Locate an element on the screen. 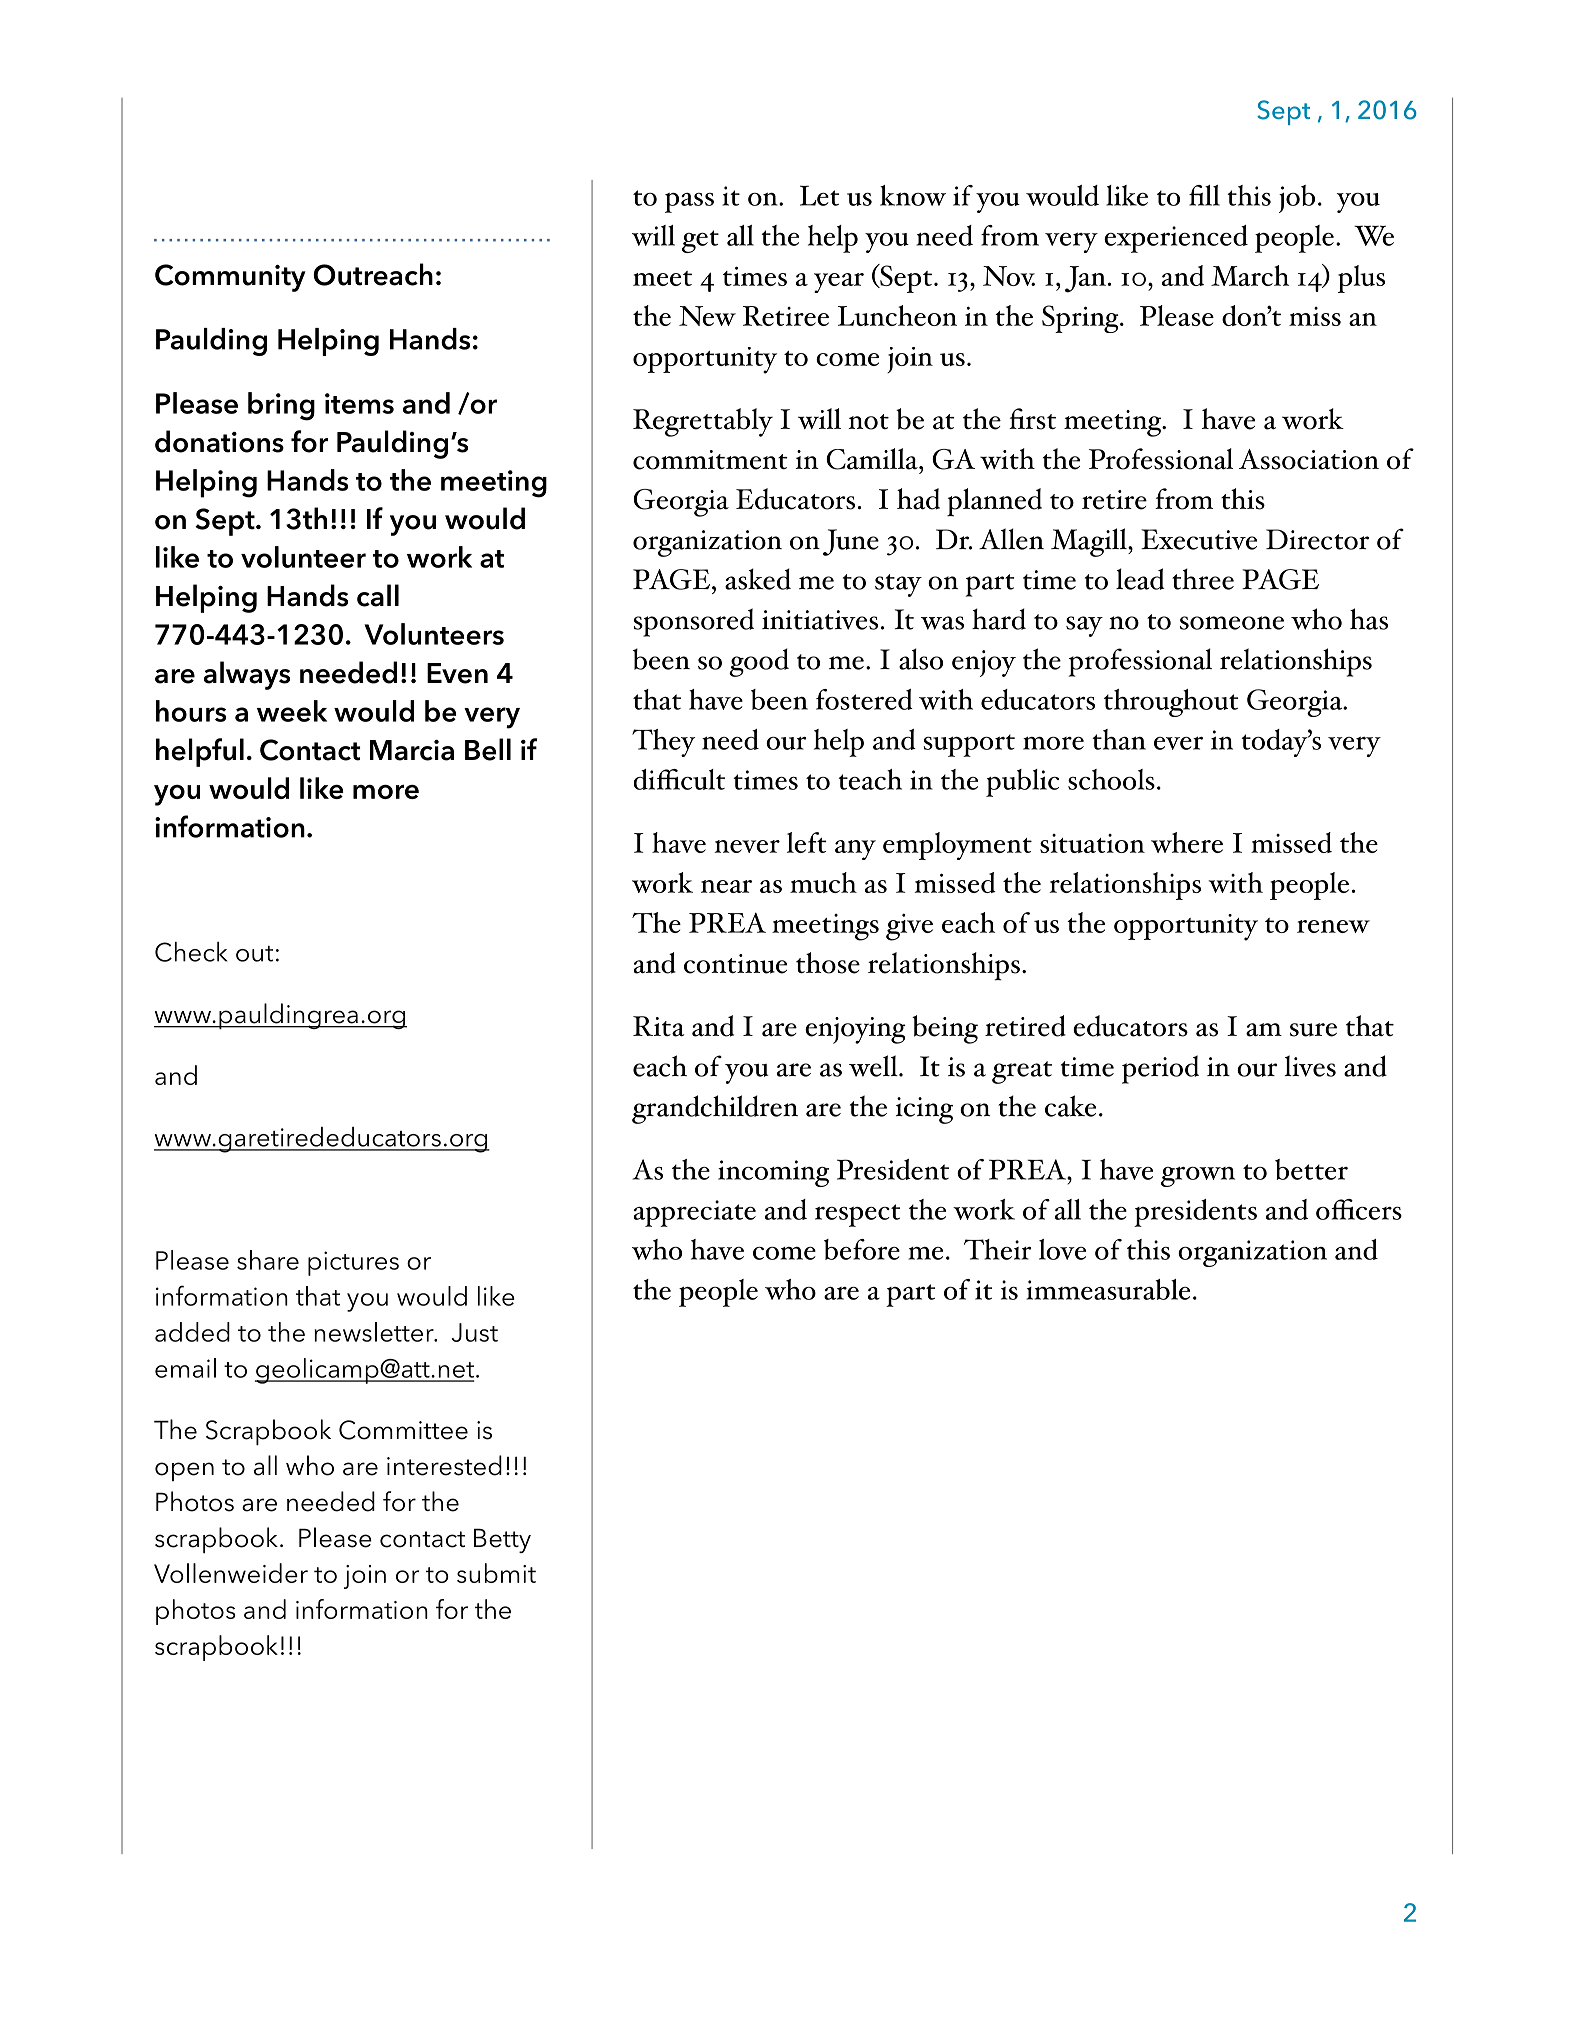 This screenshot has height=2034, width=1572. good is located at coordinates (759, 662).
